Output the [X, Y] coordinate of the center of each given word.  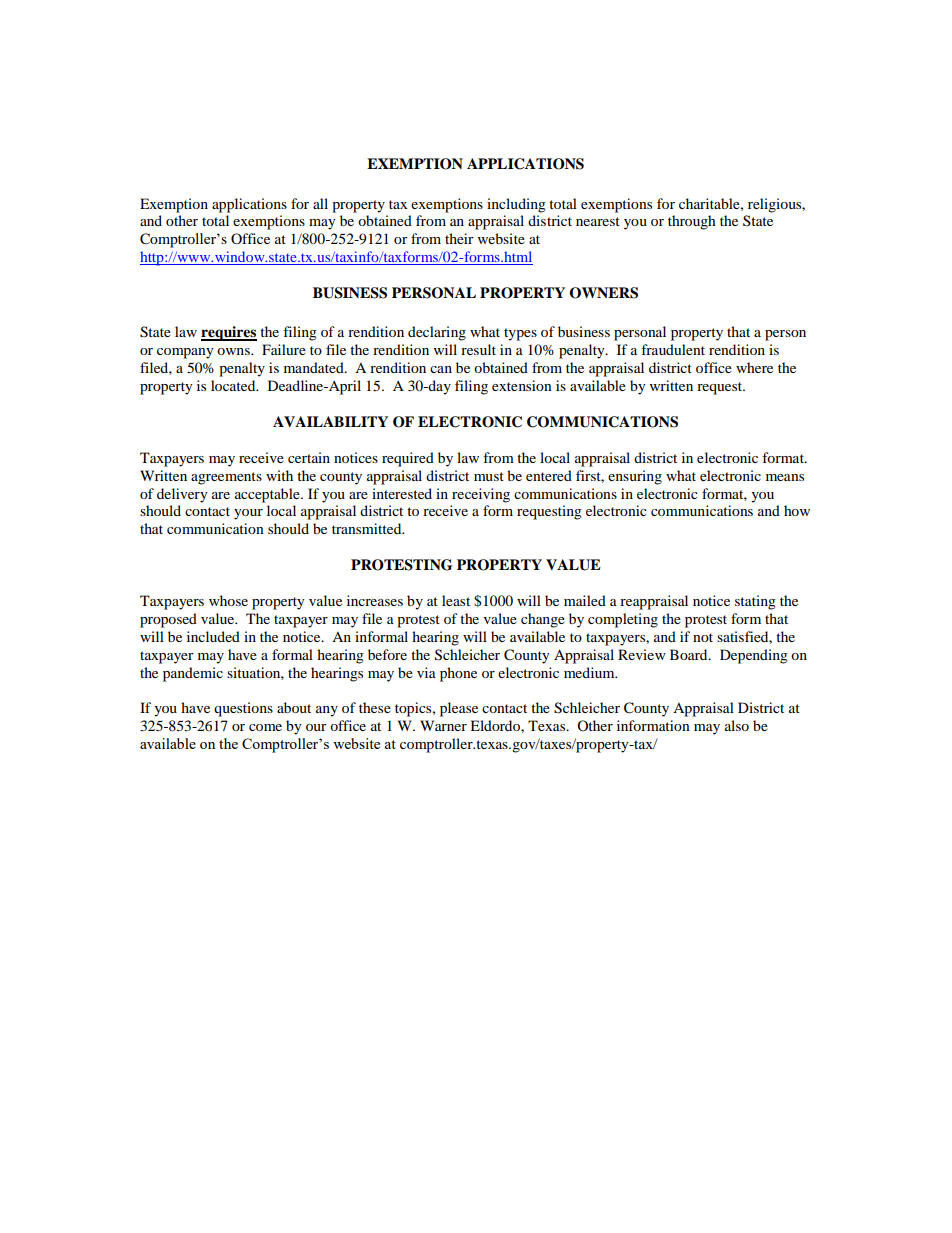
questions [243, 709]
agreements [226, 478]
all [320, 203]
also [737, 725]
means [785, 477]
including [516, 205]
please [459, 709]
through [692, 222]
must [489, 476]
